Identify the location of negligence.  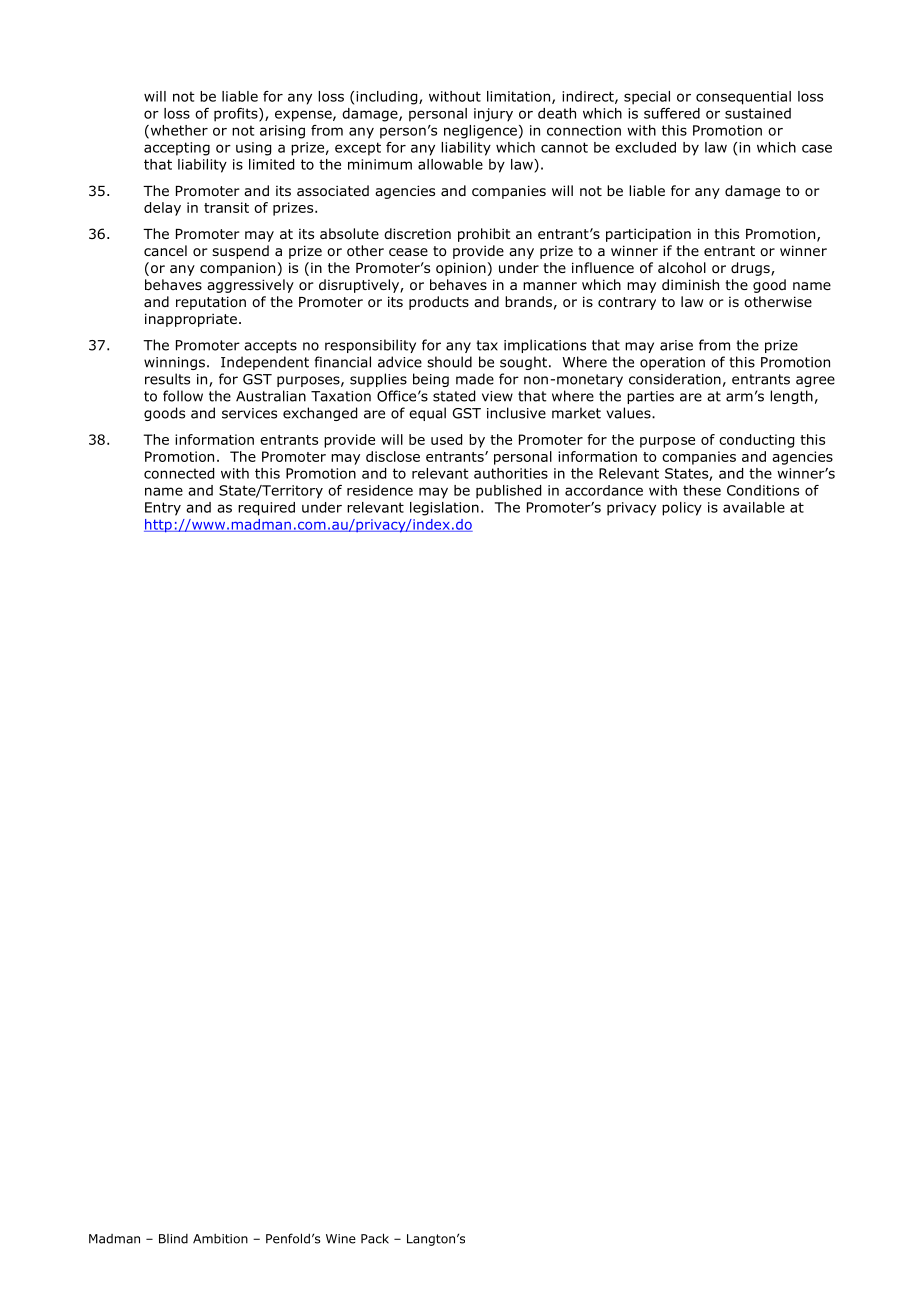
(480, 132).
